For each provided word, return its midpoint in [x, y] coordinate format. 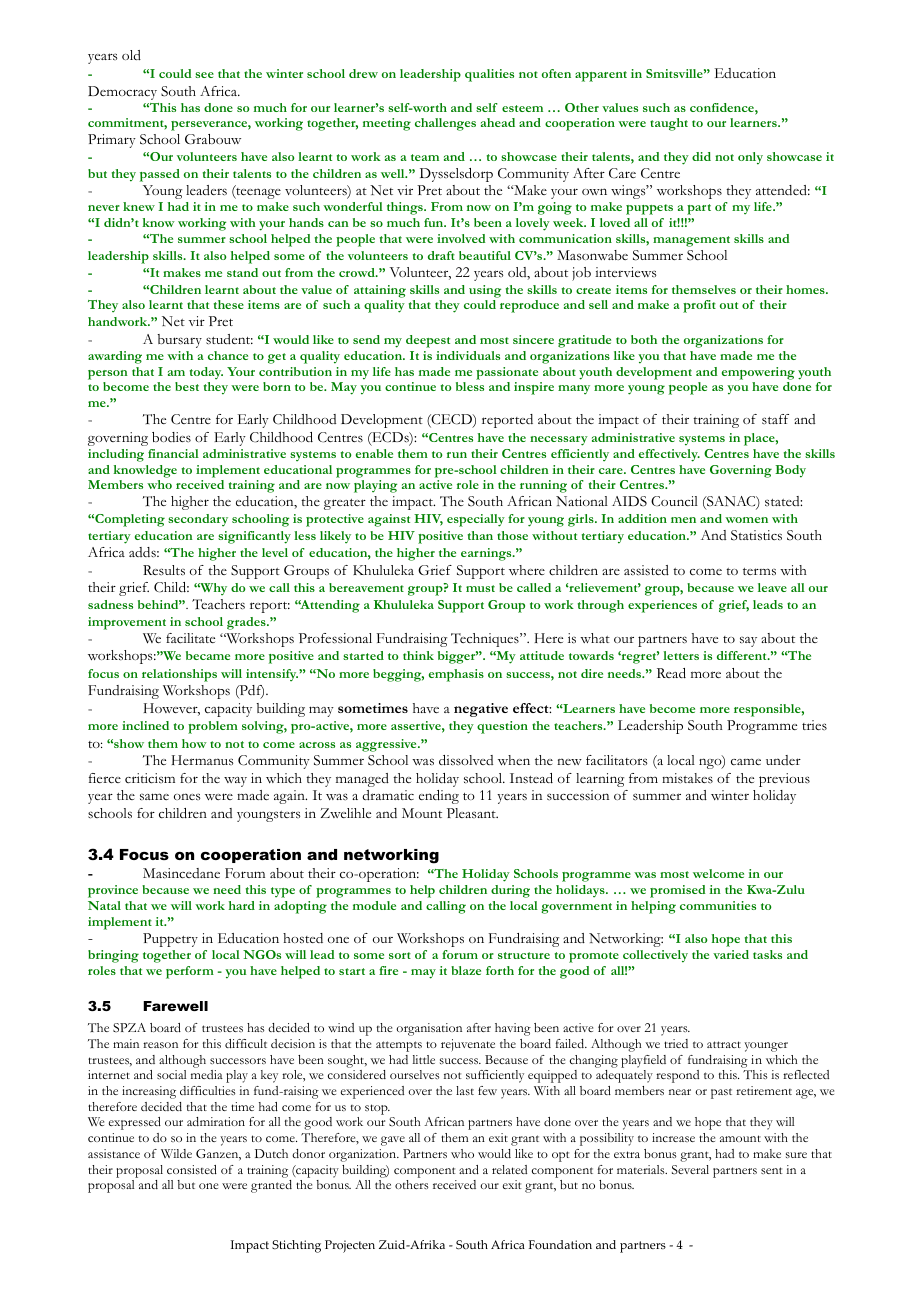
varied [731, 954]
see [204, 75]
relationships [179, 675]
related [509, 1169]
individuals [468, 355]
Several [690, 1170]
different [743, 655]
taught [669, 124]
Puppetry [170, 940]
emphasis [456, 675]
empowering [758, 373]
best [187, 386]
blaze [466, 970]
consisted [192, 1169]
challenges [445, 124]
